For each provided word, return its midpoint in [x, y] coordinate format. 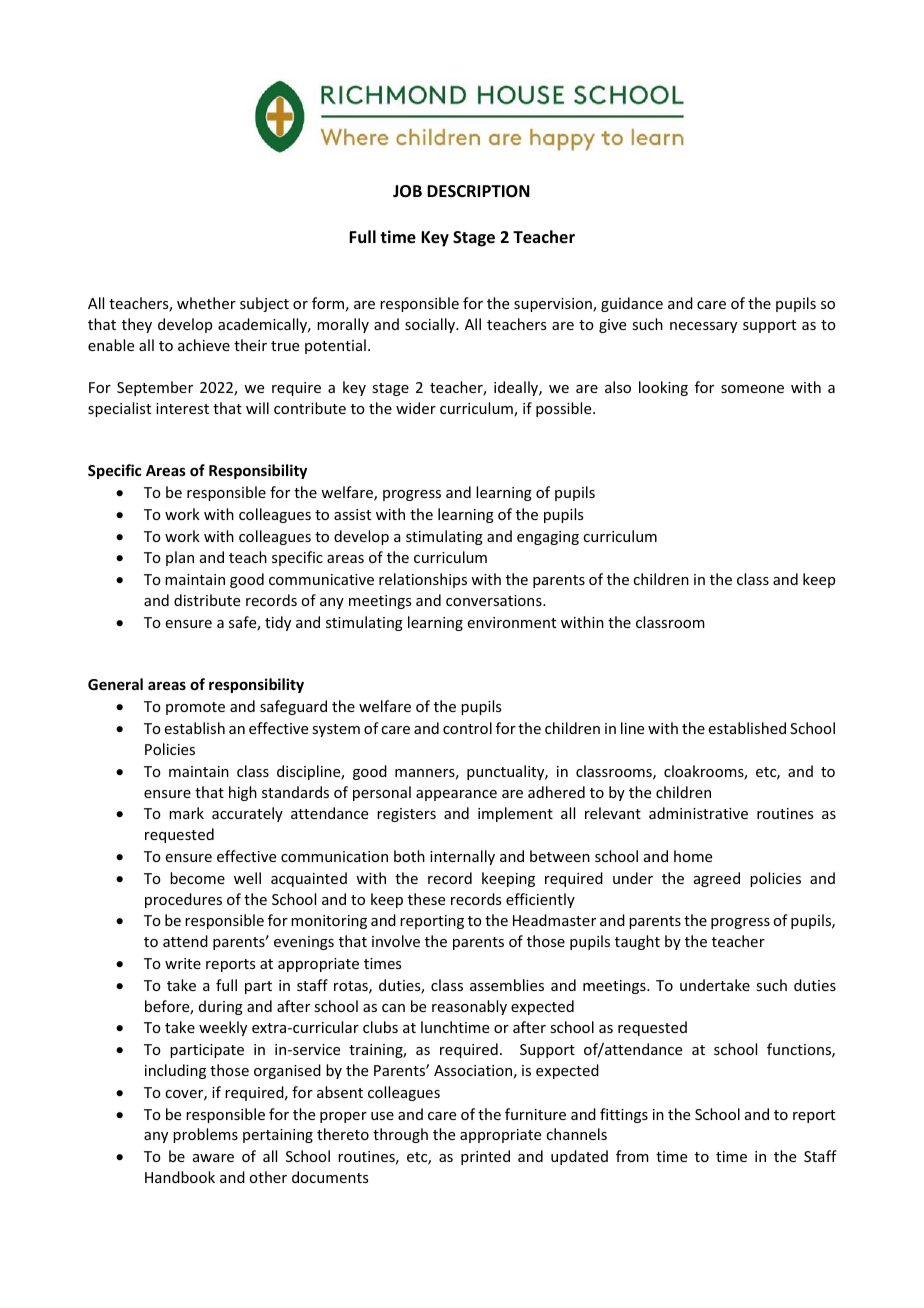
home [693, 856]
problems [205, 1135]
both [409, 856]
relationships [423, 580]
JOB [407, 191]
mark [186, 813]
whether [206, 303]
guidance [632, 304]
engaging [548, 538]
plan [180, 558]
